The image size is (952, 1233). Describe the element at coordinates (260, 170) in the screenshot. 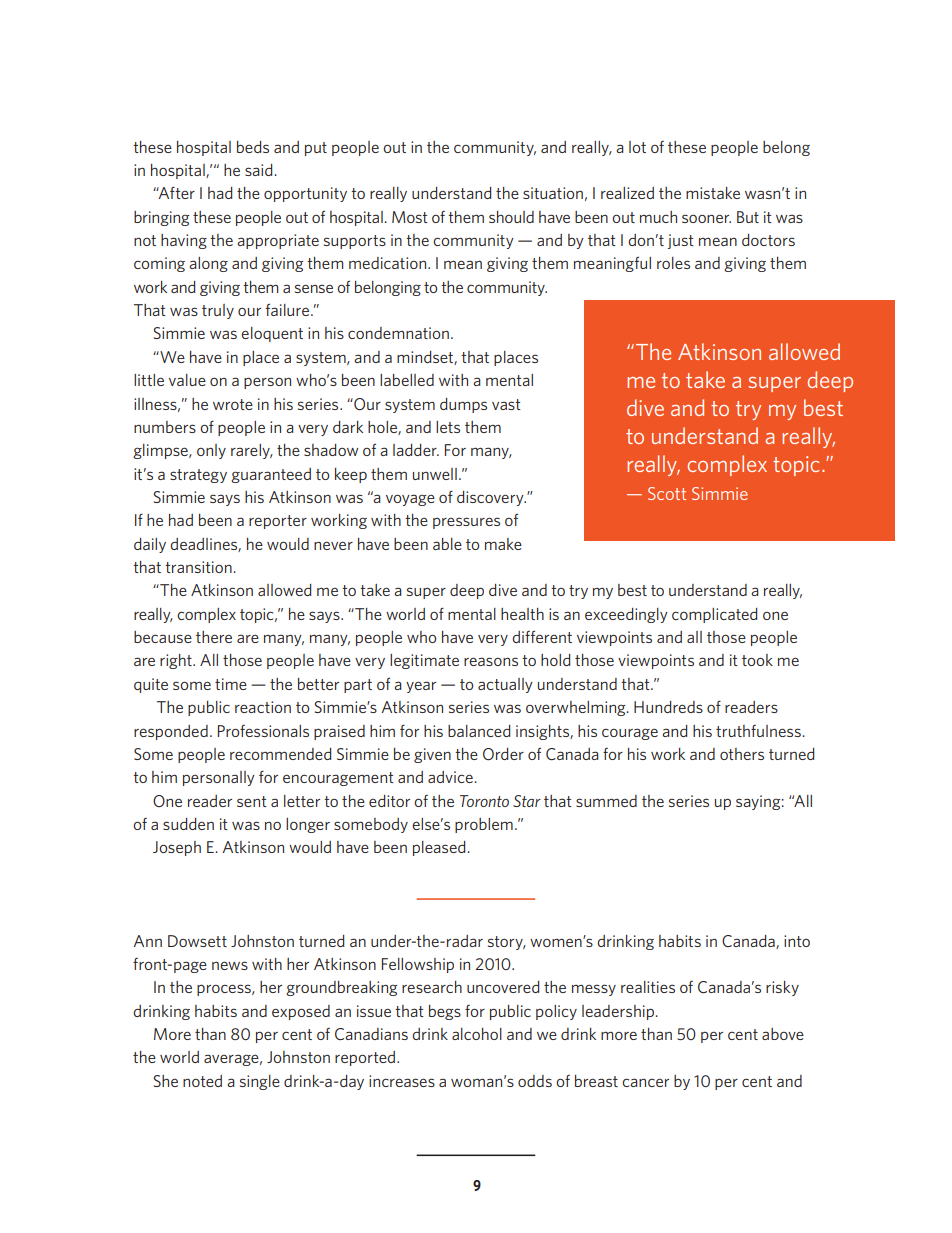

I see `said` at that location.
